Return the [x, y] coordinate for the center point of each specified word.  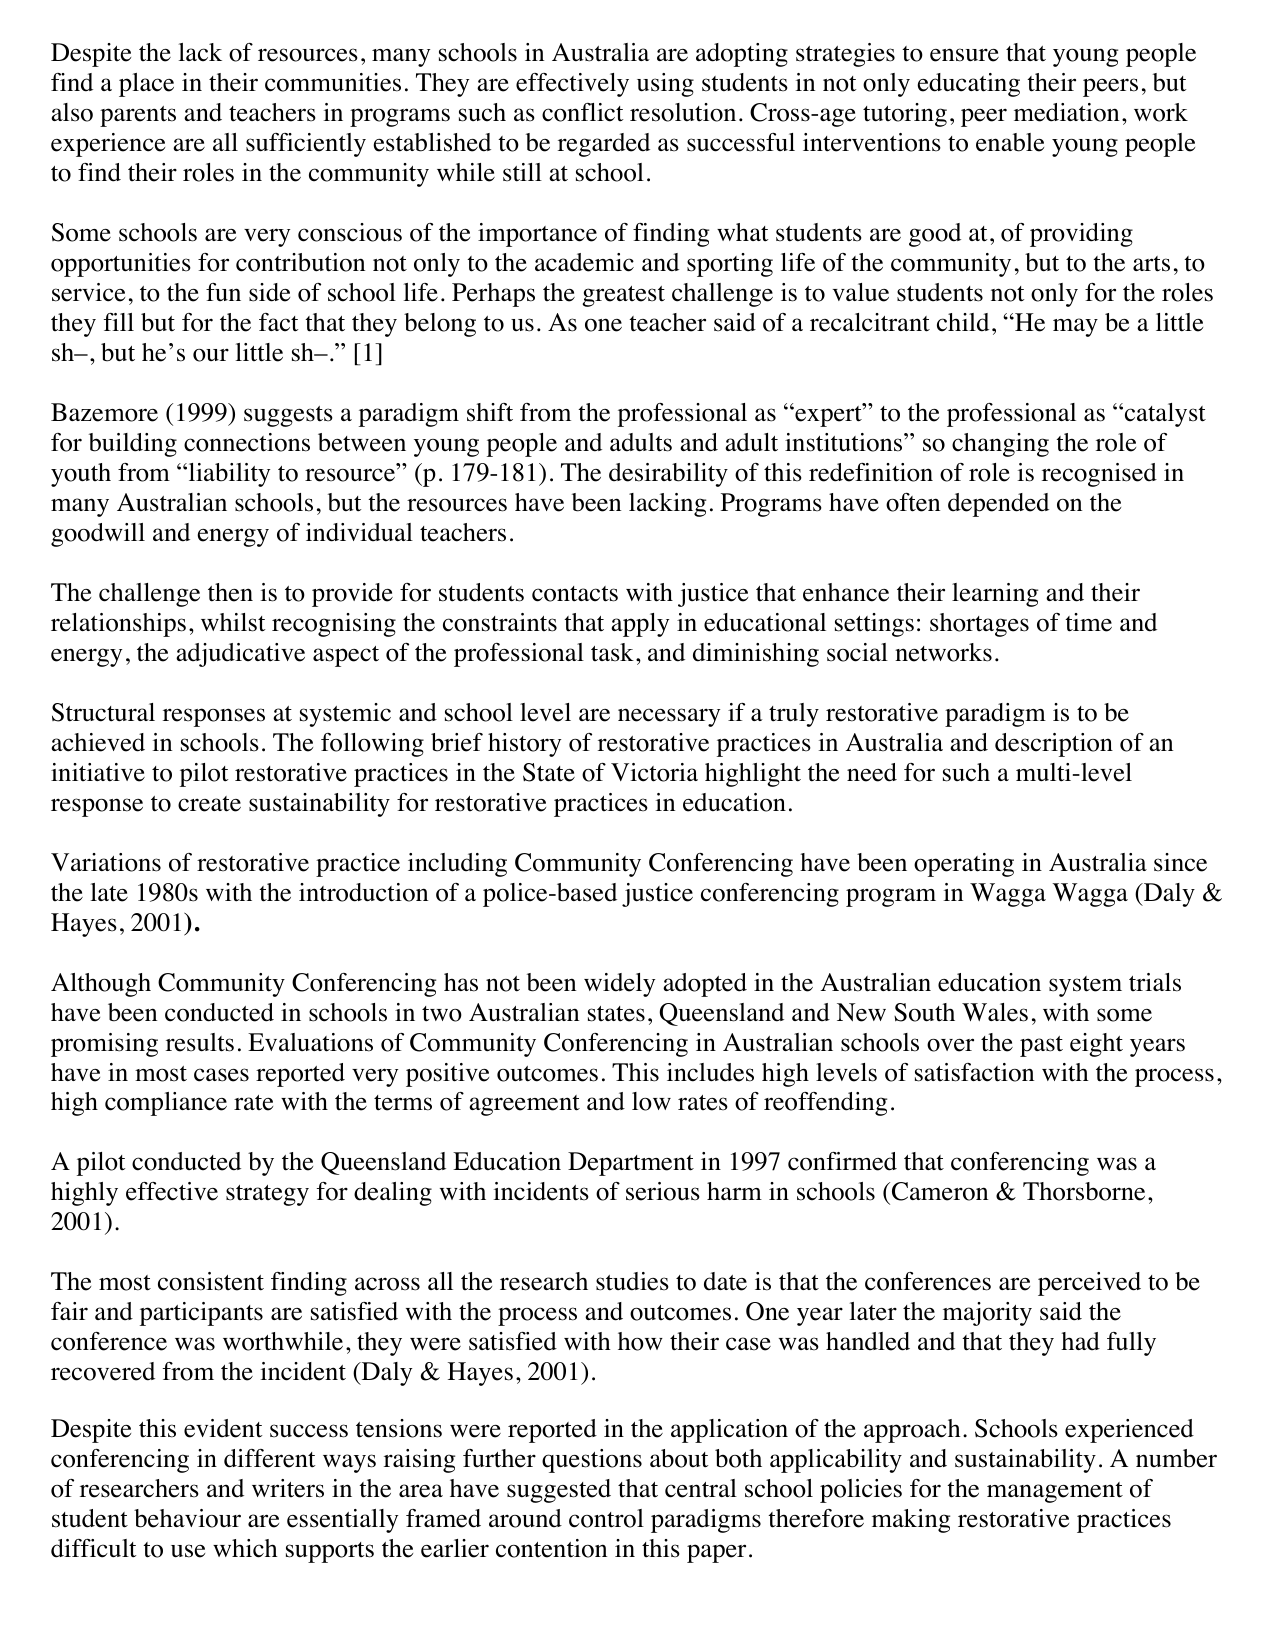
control [606, 1518]
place [146, 85]
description [1054, 745]
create [209, 804]
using [665, 85]
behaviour [187, 1518]
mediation [1066, 112]
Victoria [654, 772]
